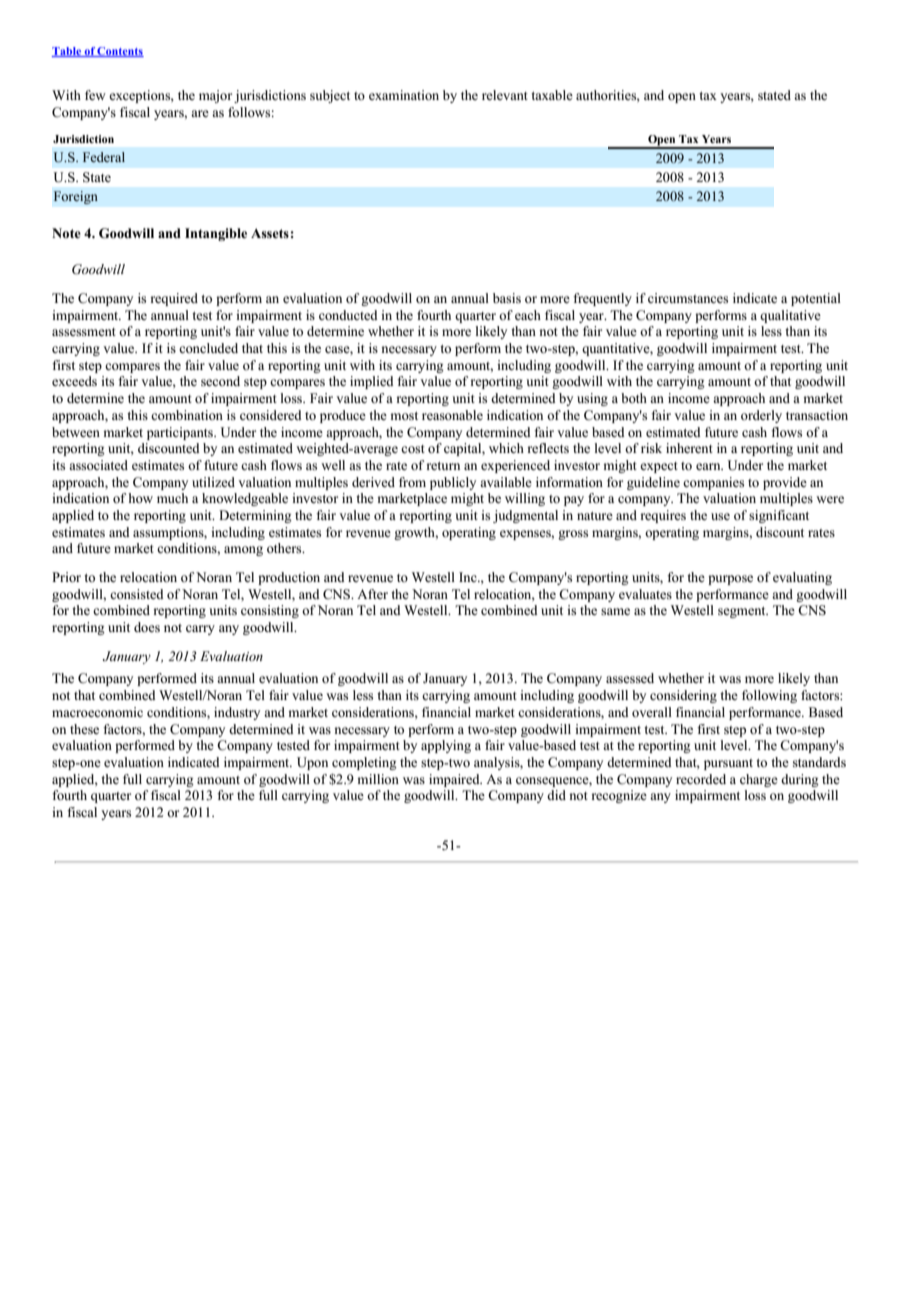 Image resolution: width=924 pixels, height=1308 pixels. What do you see at coordinates (728, 764) in the screenshot?
I see `pursuant` at bounding box center [728, 764].
